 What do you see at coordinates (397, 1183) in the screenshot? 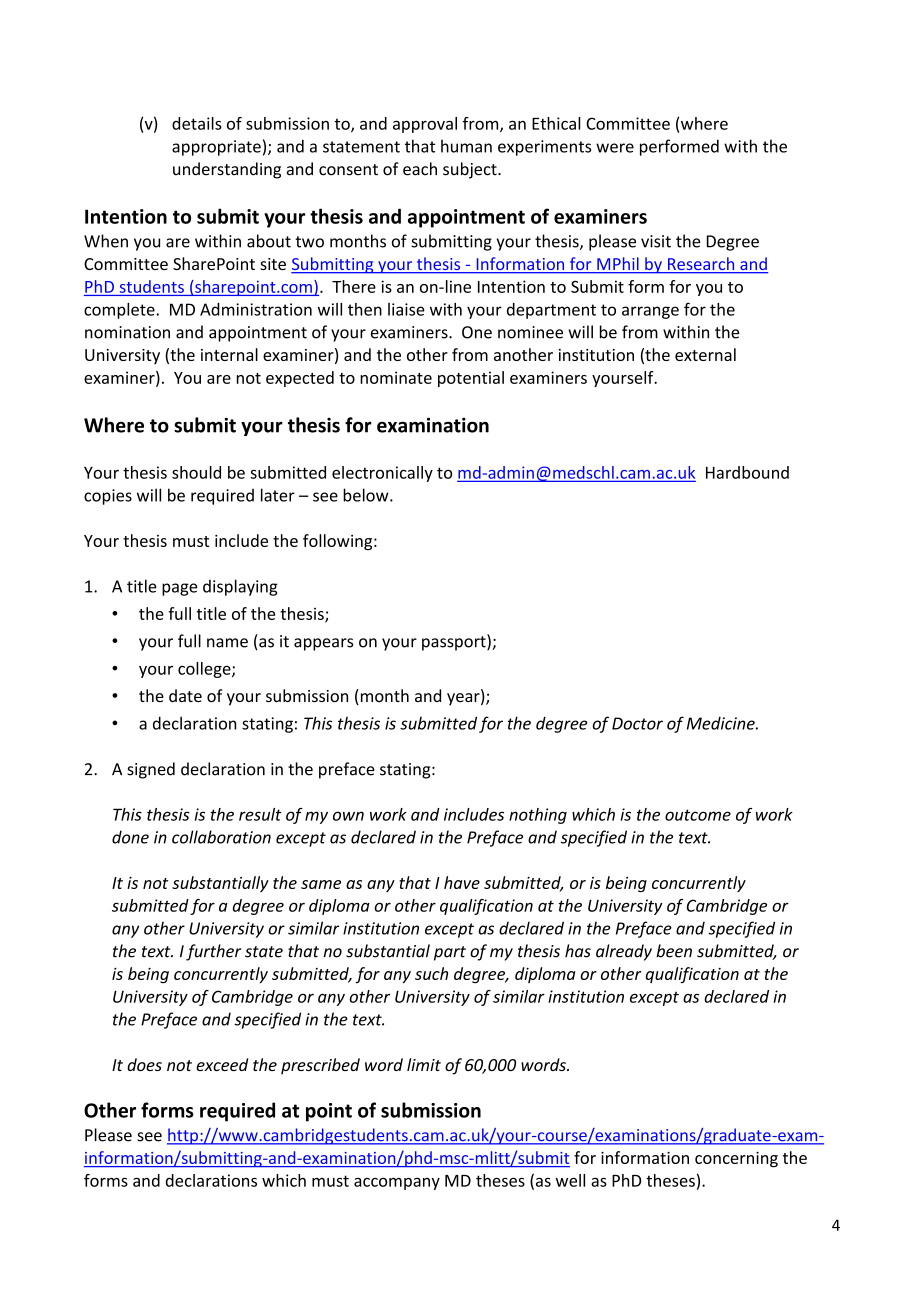
I see `accompany` at bounding box center [397, 1183].
